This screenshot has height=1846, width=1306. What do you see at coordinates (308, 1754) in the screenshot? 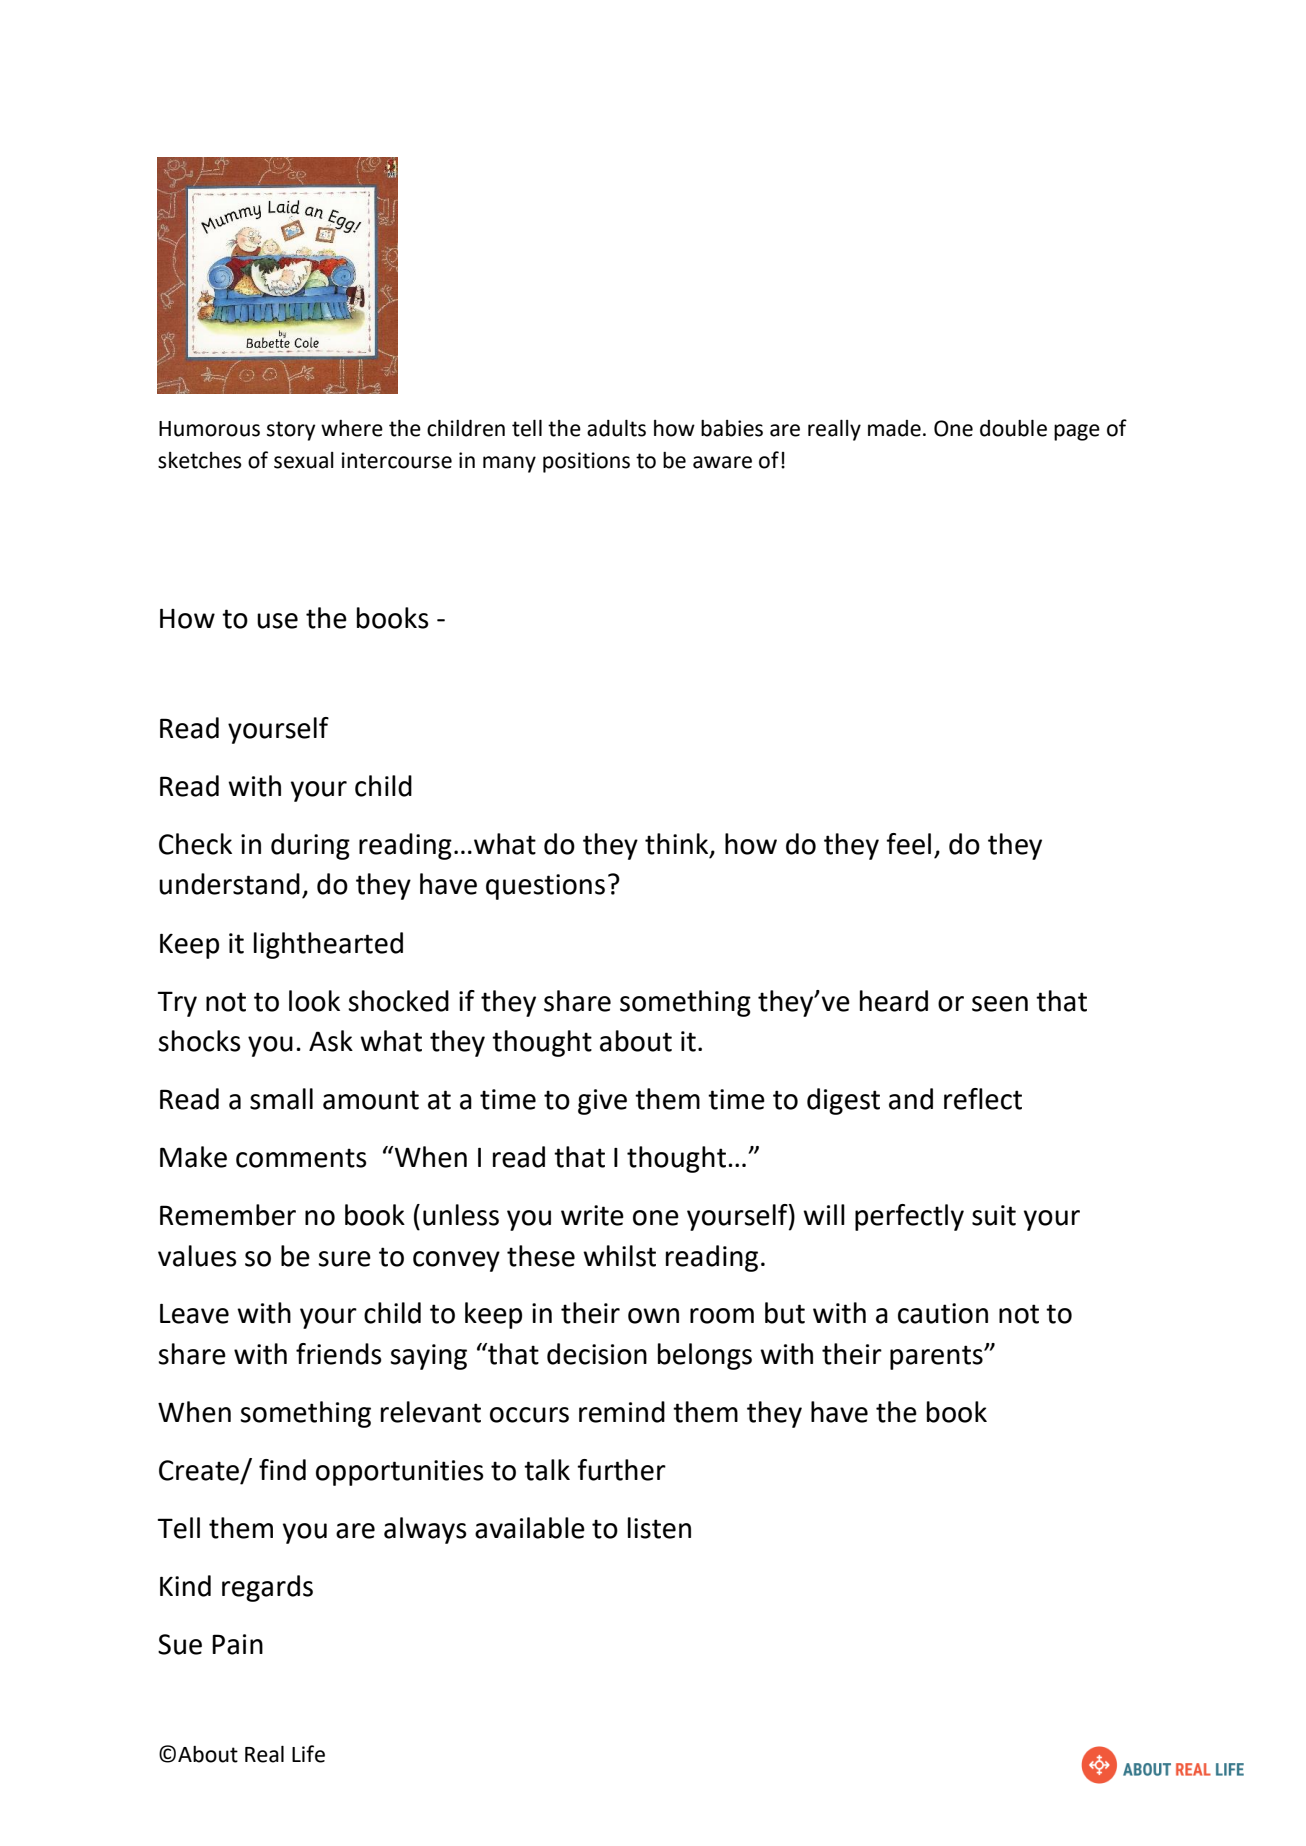
I see `Life` at bounding box center [308, 1754].
